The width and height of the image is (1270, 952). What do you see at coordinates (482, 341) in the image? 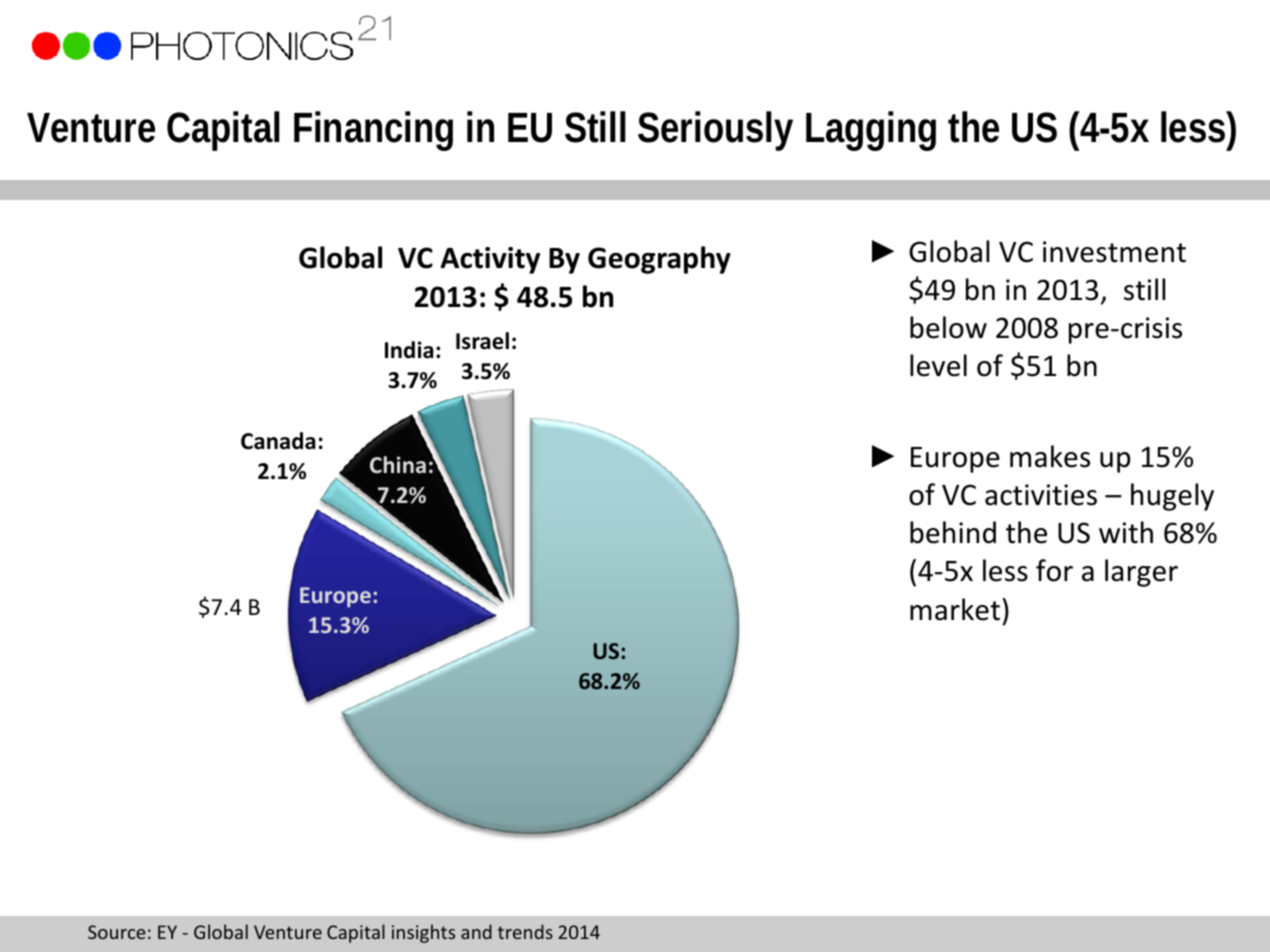
I see `Israel` at bounding box center [482, 341].
